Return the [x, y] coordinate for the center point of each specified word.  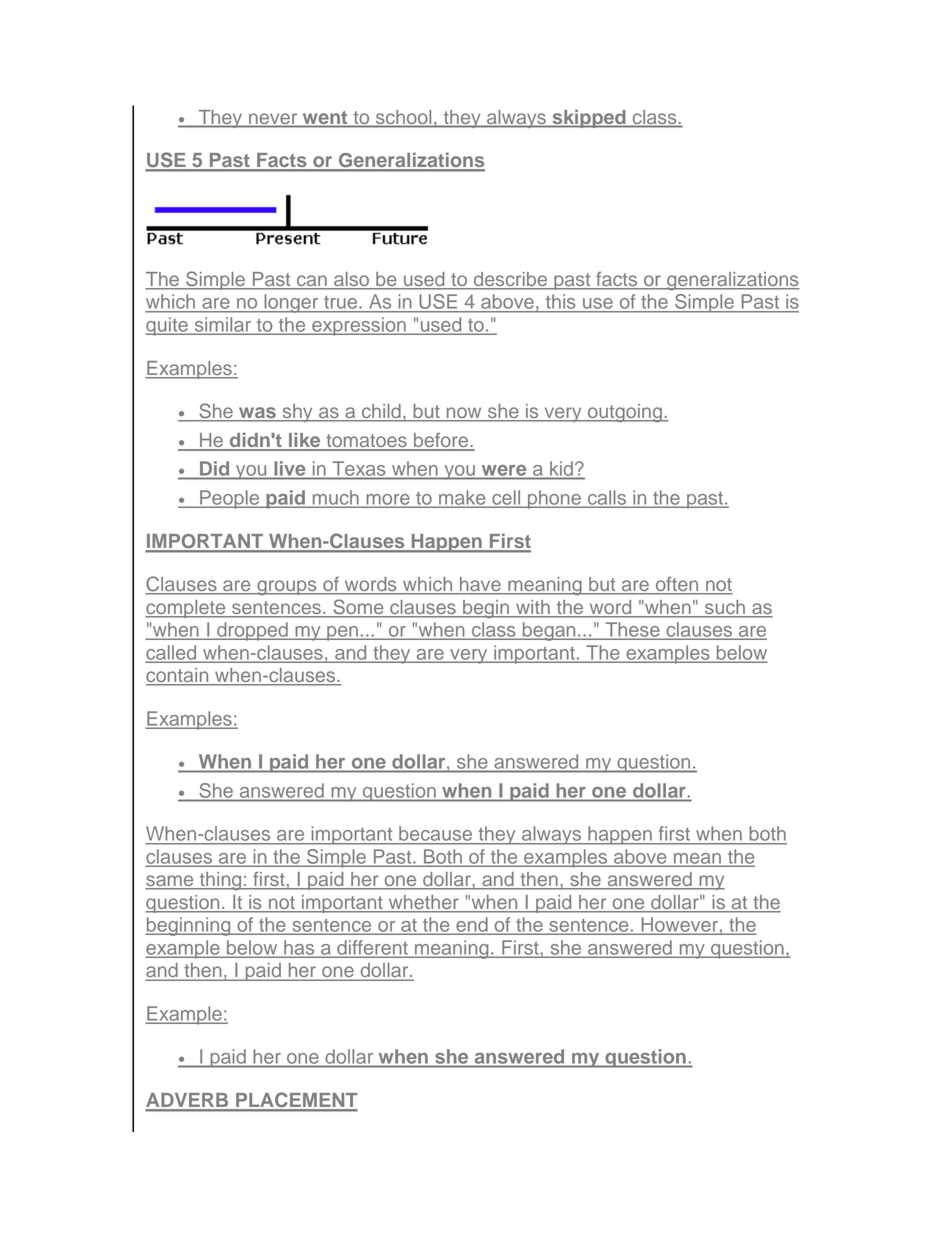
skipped [589, 118]
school [404, 118]
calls [607, 498]
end [472, 925]
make [462, 498]
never [273, 120]
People [230, 499]
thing [220, 881]
